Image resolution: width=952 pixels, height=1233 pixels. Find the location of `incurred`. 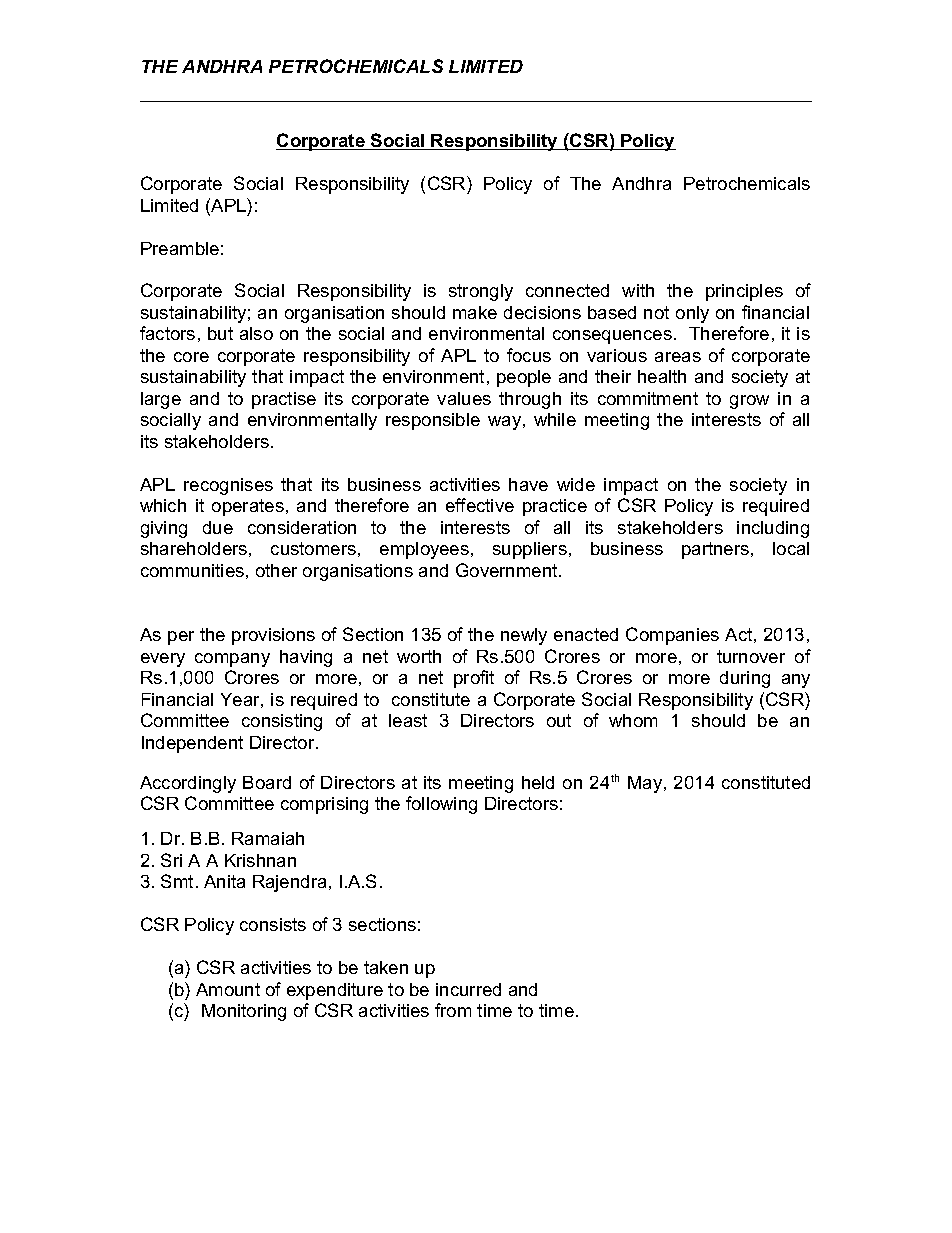

incurred is located at coordinates (468, 989).
